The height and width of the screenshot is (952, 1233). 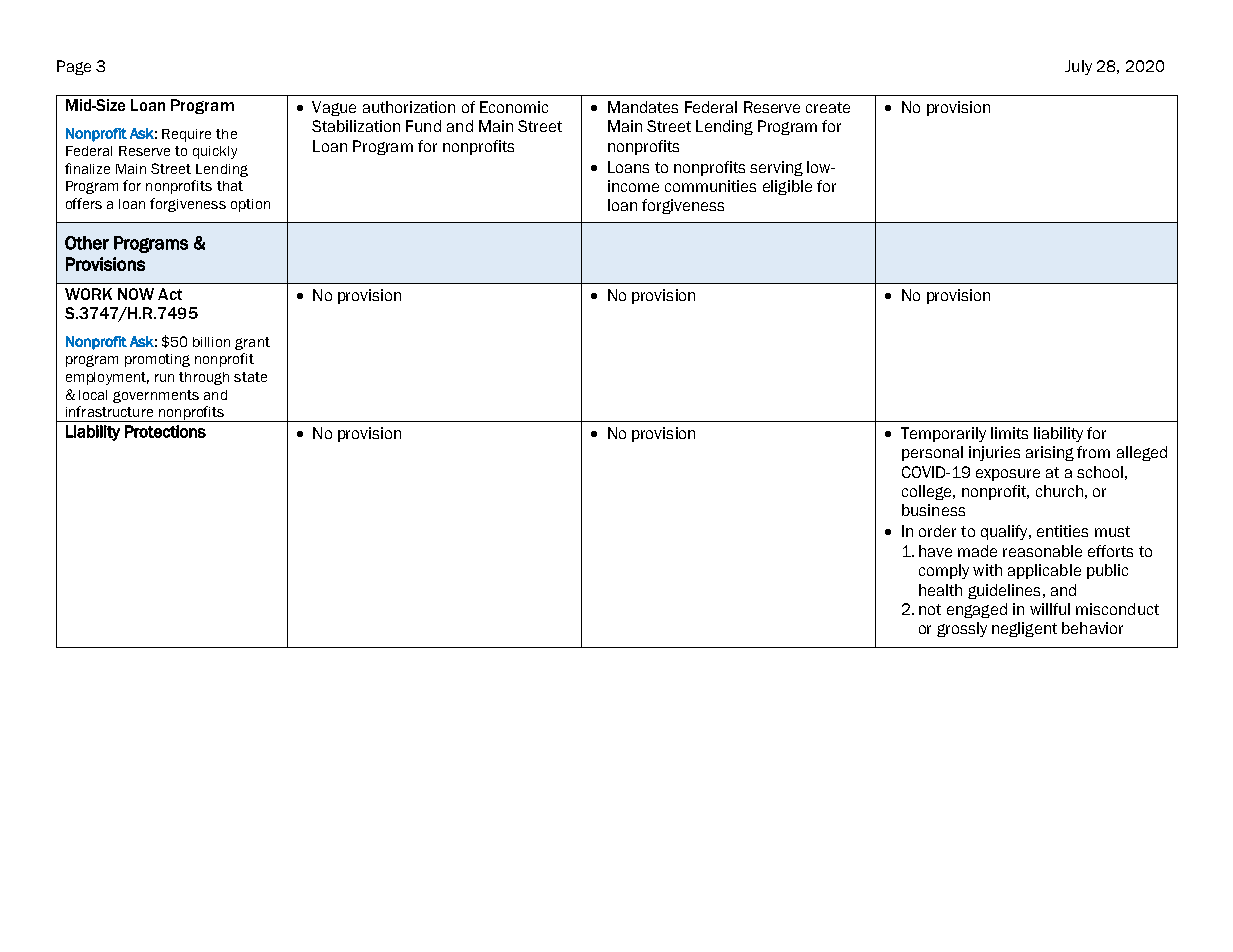 What do you see at coordinates (1009, 433) in the screenshot?
I see `limits` at bounding box center [1009, 433].
